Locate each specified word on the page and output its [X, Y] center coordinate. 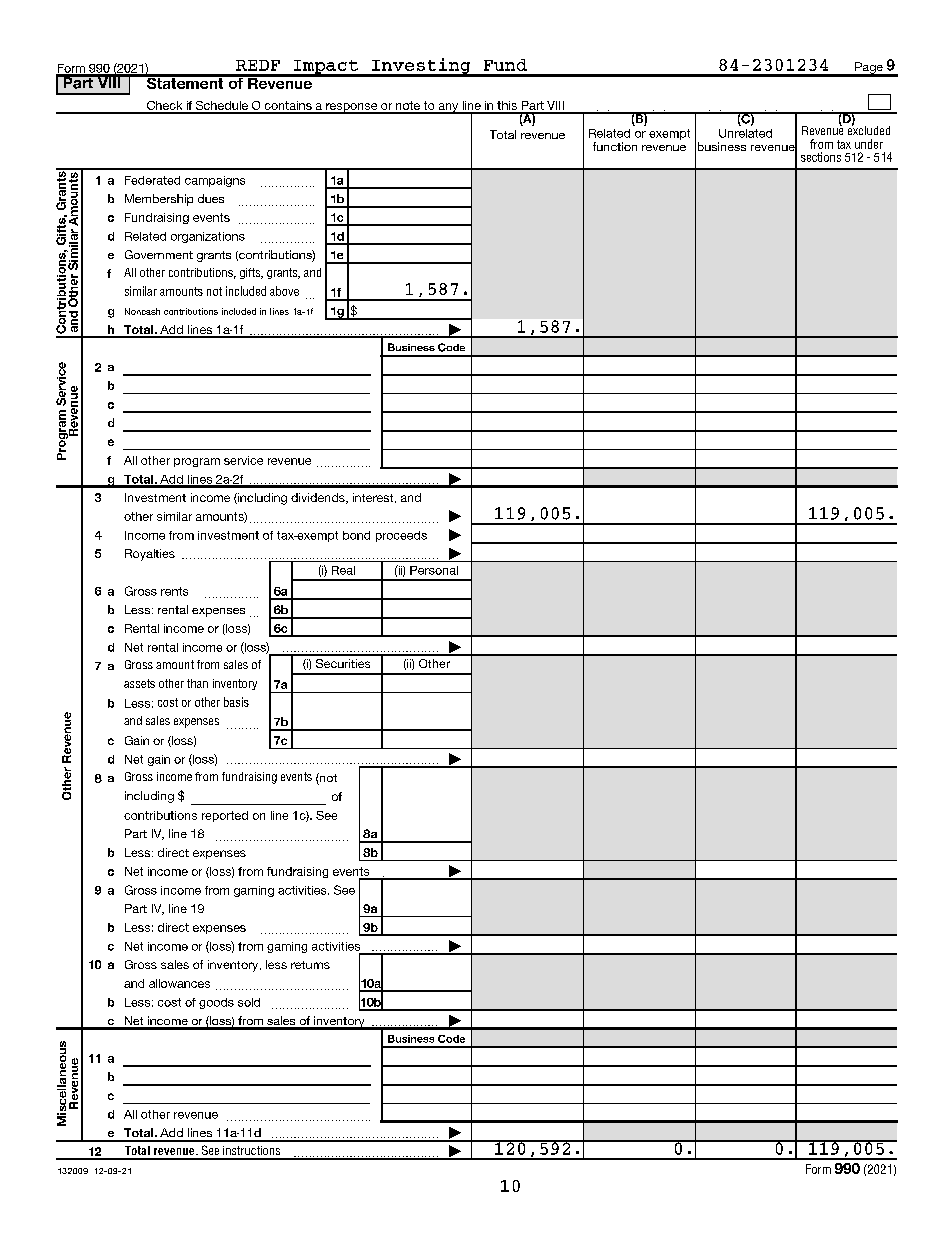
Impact [325, 68]
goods [216, 1003]
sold [249, 1002]
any [448, 108]
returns [310, 965]
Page [869, 69]
